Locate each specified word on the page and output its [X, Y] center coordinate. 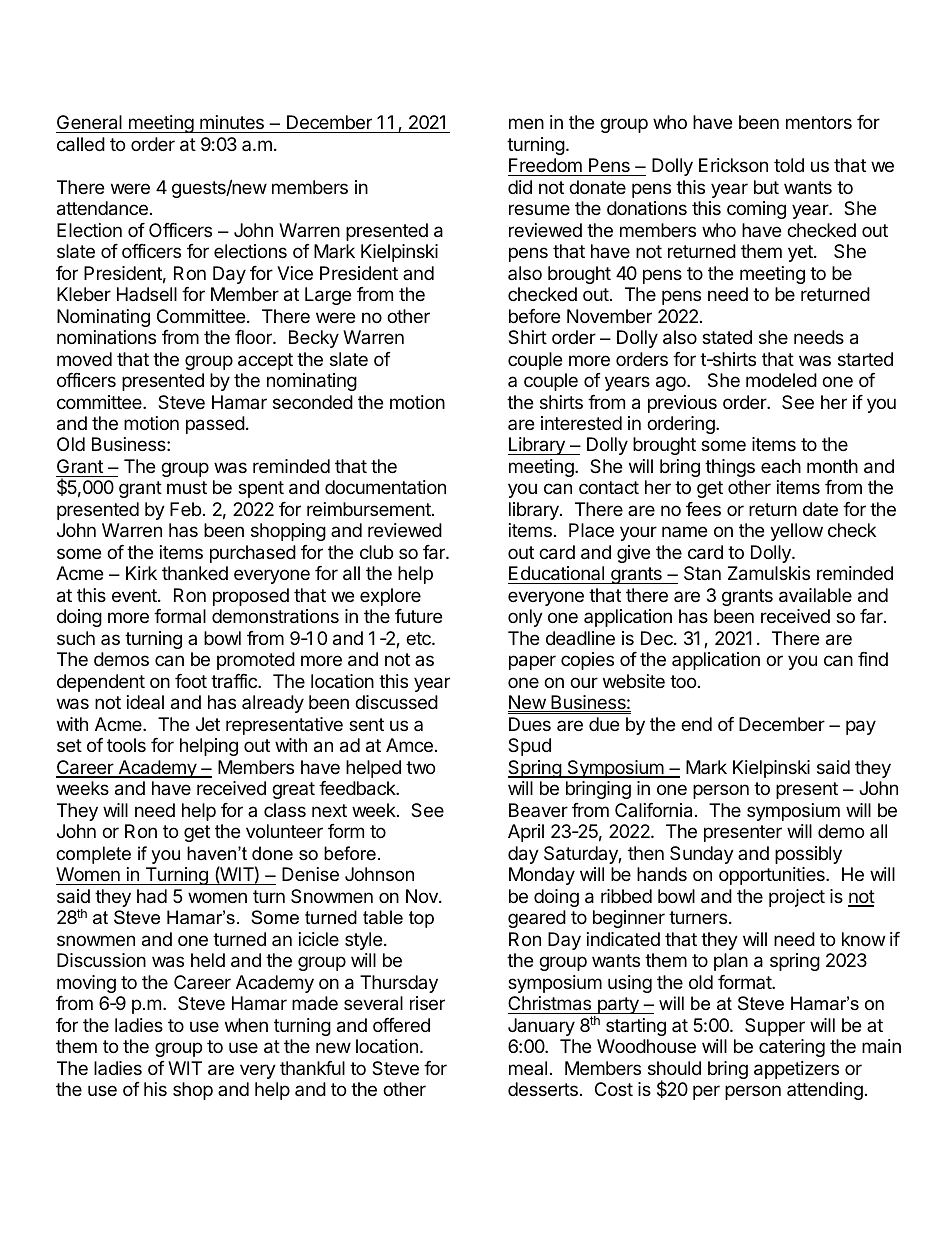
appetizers [796, 1070]
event [135, 595]
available [815, 595]
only [525, 618]
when [246, 1025]
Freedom [545, 165]
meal [528, 1068]
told [789, 165]
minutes [232, 122]
